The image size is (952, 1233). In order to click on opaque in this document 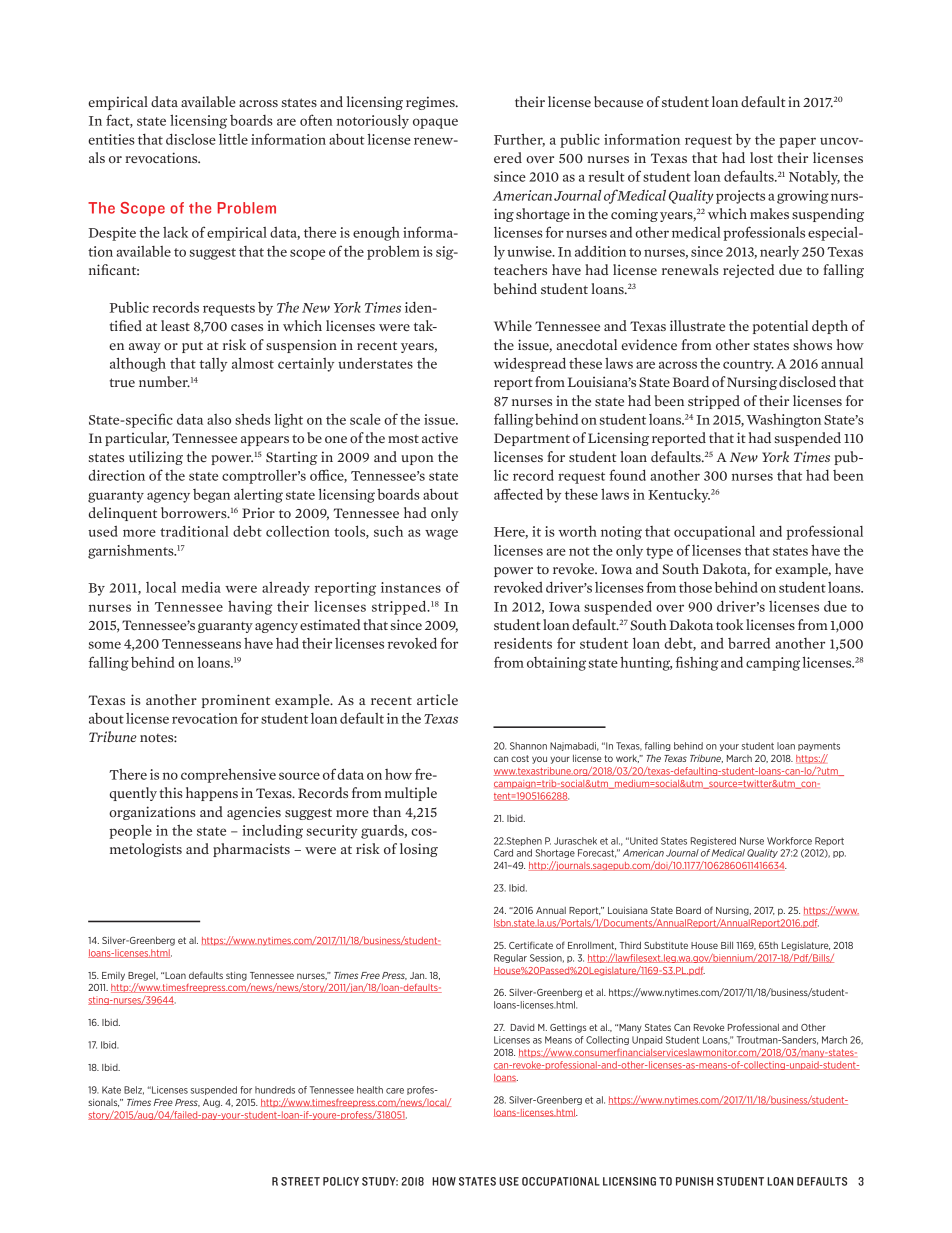, I will do `click(435, 123)`.
